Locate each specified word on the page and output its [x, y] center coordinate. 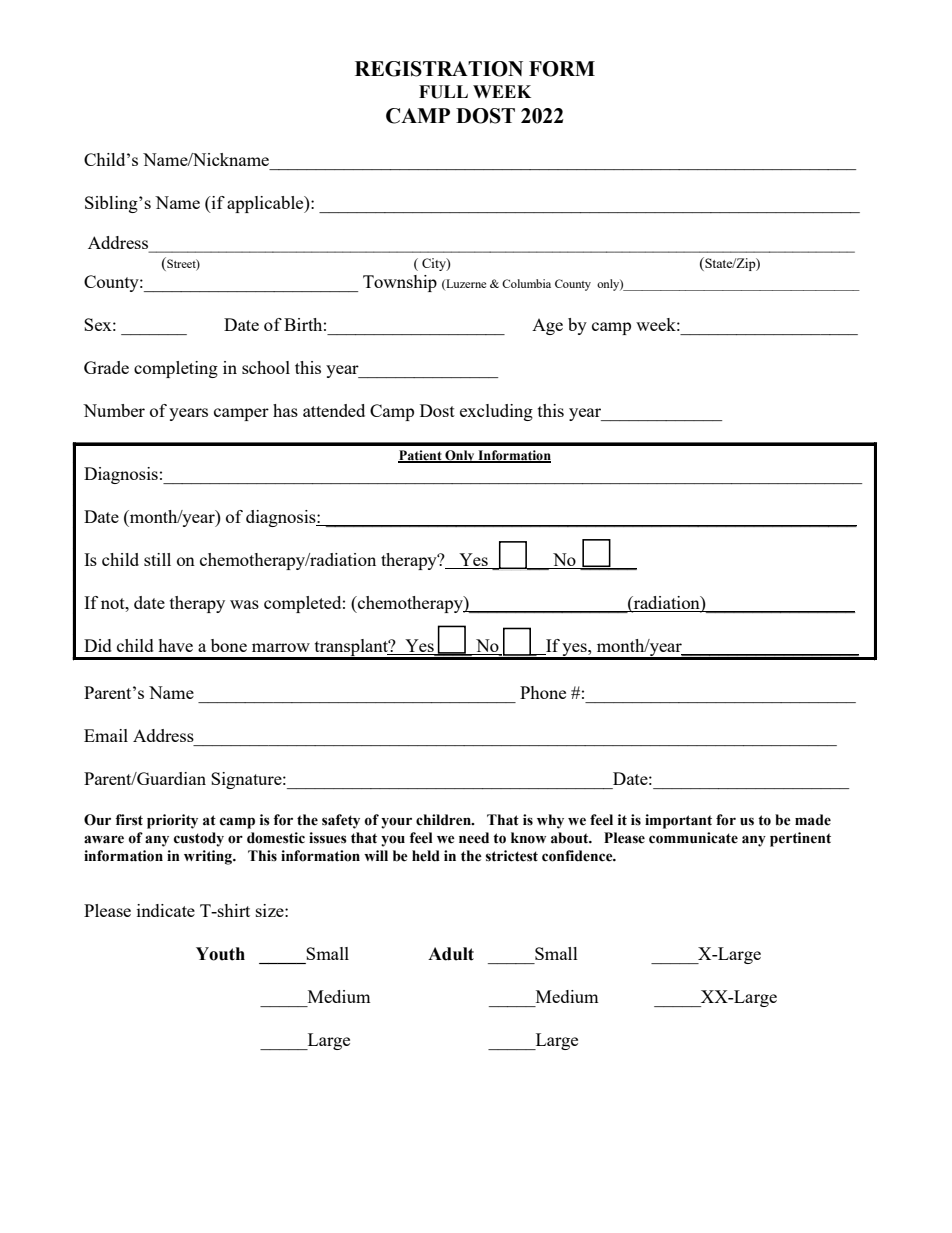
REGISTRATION [439, 69]
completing [176, 369]
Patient [421, 456]
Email [106, 735]
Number [114, 410]
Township [400, 283]
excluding [496, 412]
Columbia [526, 283]
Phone [543, 692]
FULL [443, 92]
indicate [166, 910]
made [813, 820]
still [157, 559]
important [678, 821]
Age [547, 327]
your [396, 823]
